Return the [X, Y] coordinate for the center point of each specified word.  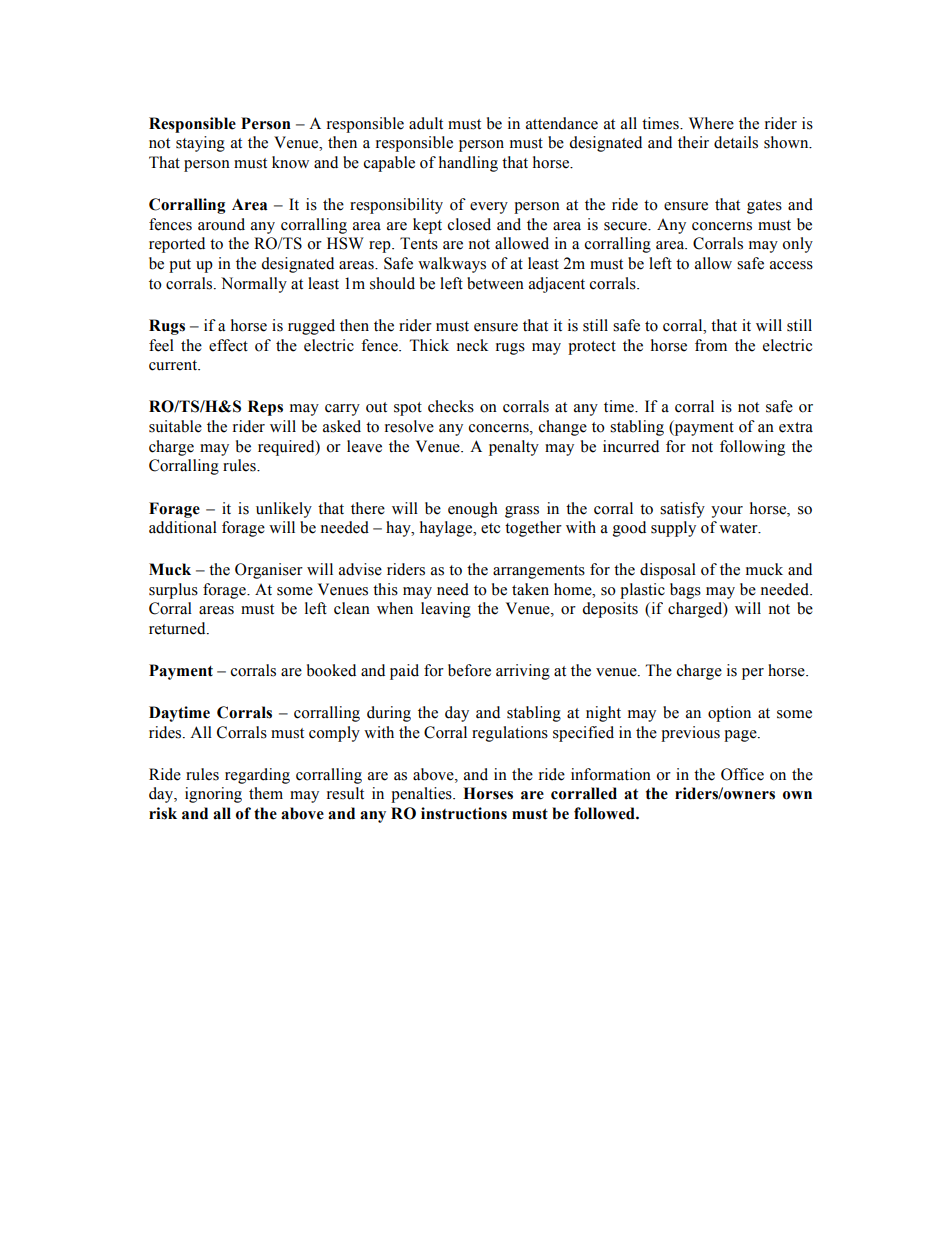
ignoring [213, 795]
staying [200, 144]
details [736, 142]
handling [468, 164]
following [752, 448]
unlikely [284, 510]
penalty [514, 448]
